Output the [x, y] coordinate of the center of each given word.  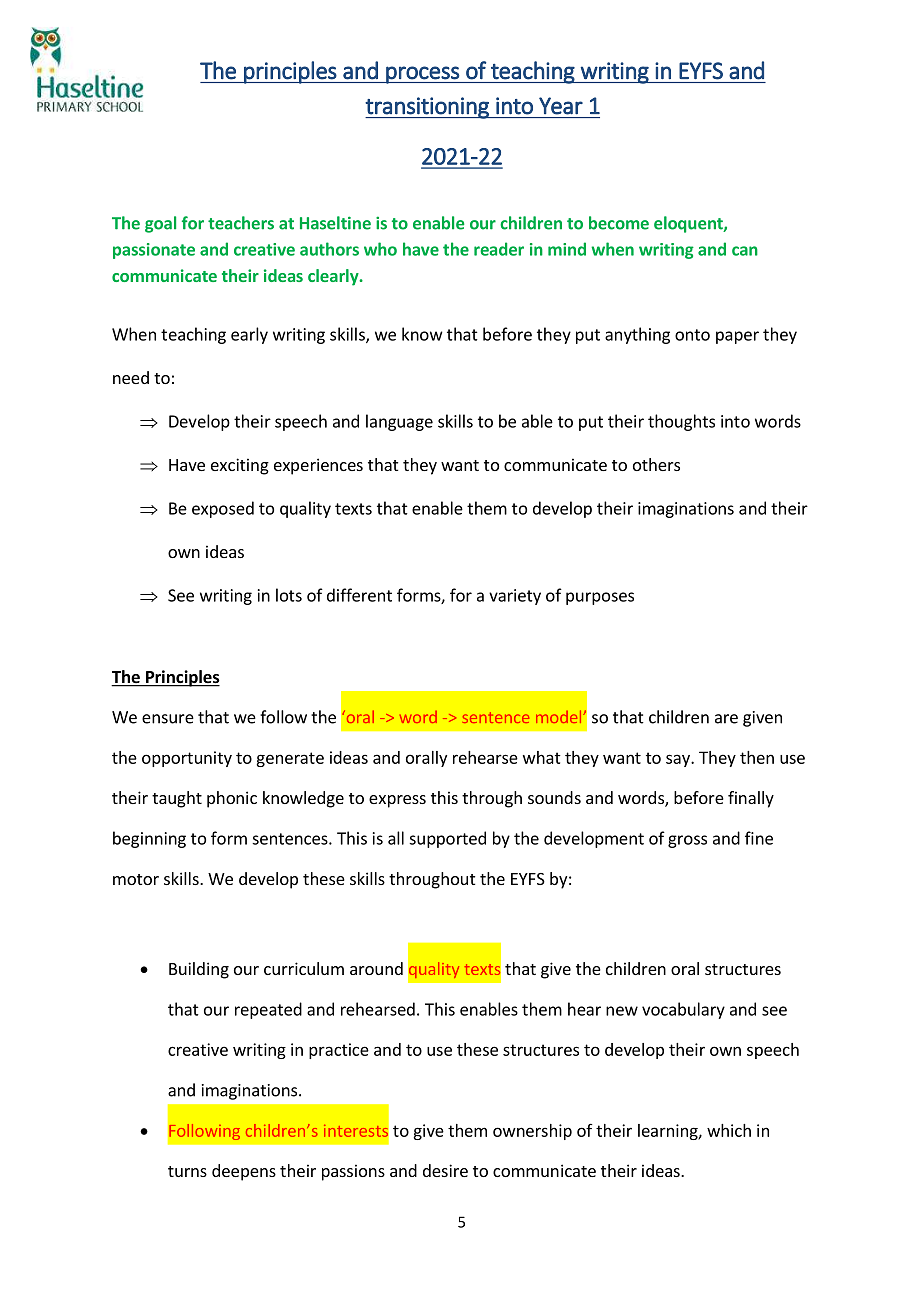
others [656, 464]
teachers [241, 223]
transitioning [428, 108]
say [679, 760]
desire [445, 1170]
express [397, 801]
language [399, 422]
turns [187, 1171]
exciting [240, 466]
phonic [232, 799]
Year [561, 106]
